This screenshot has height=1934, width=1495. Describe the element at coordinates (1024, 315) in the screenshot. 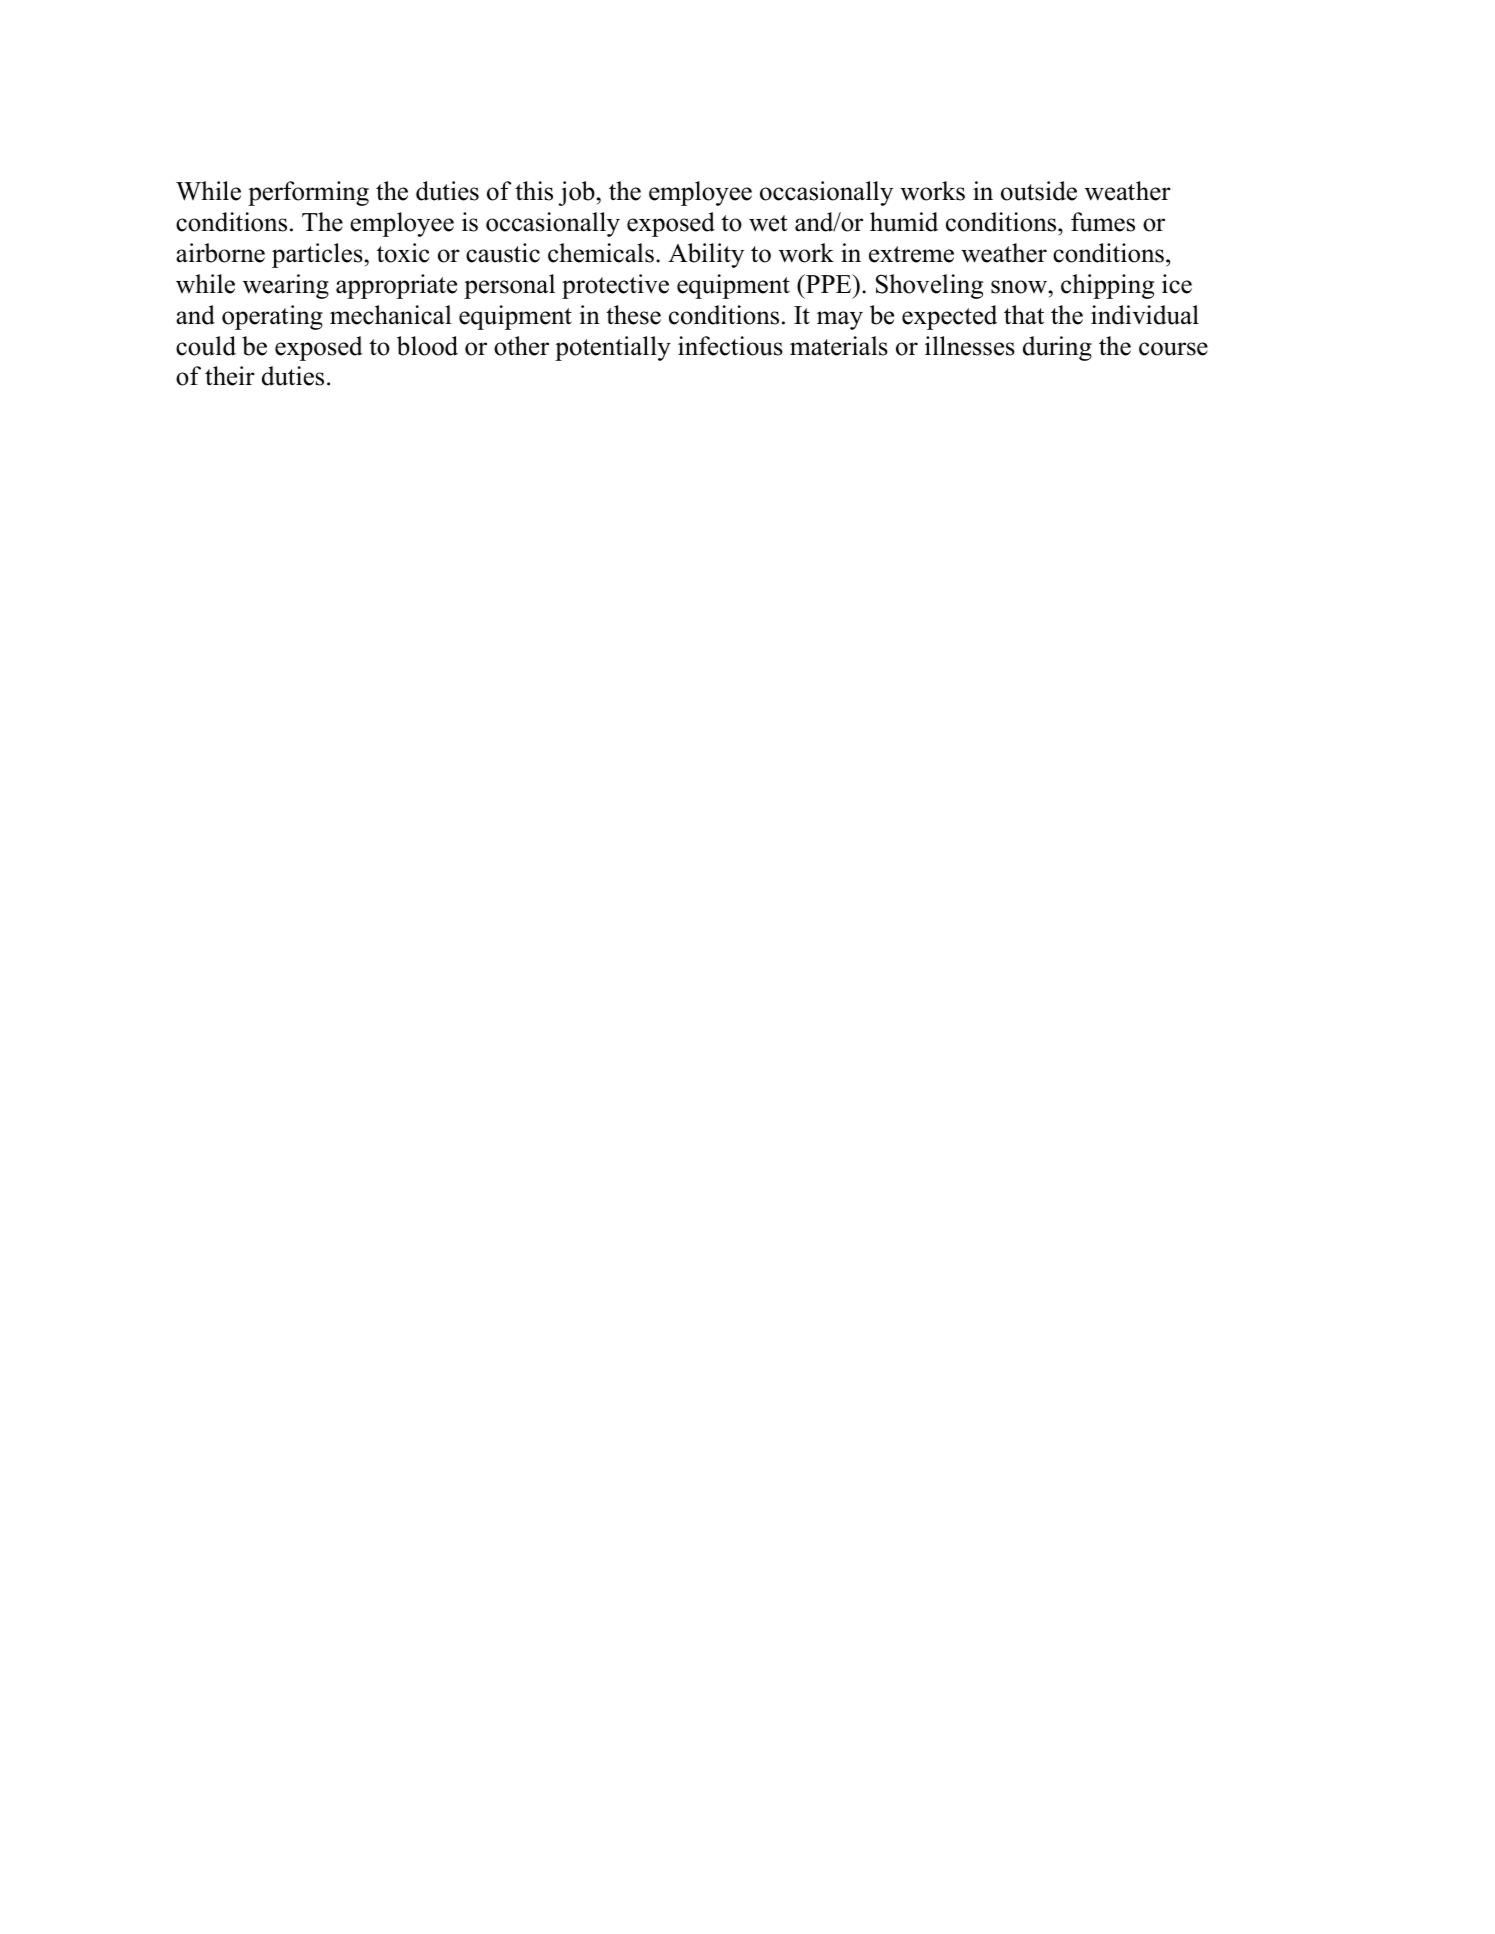

I see `that` at that location.
